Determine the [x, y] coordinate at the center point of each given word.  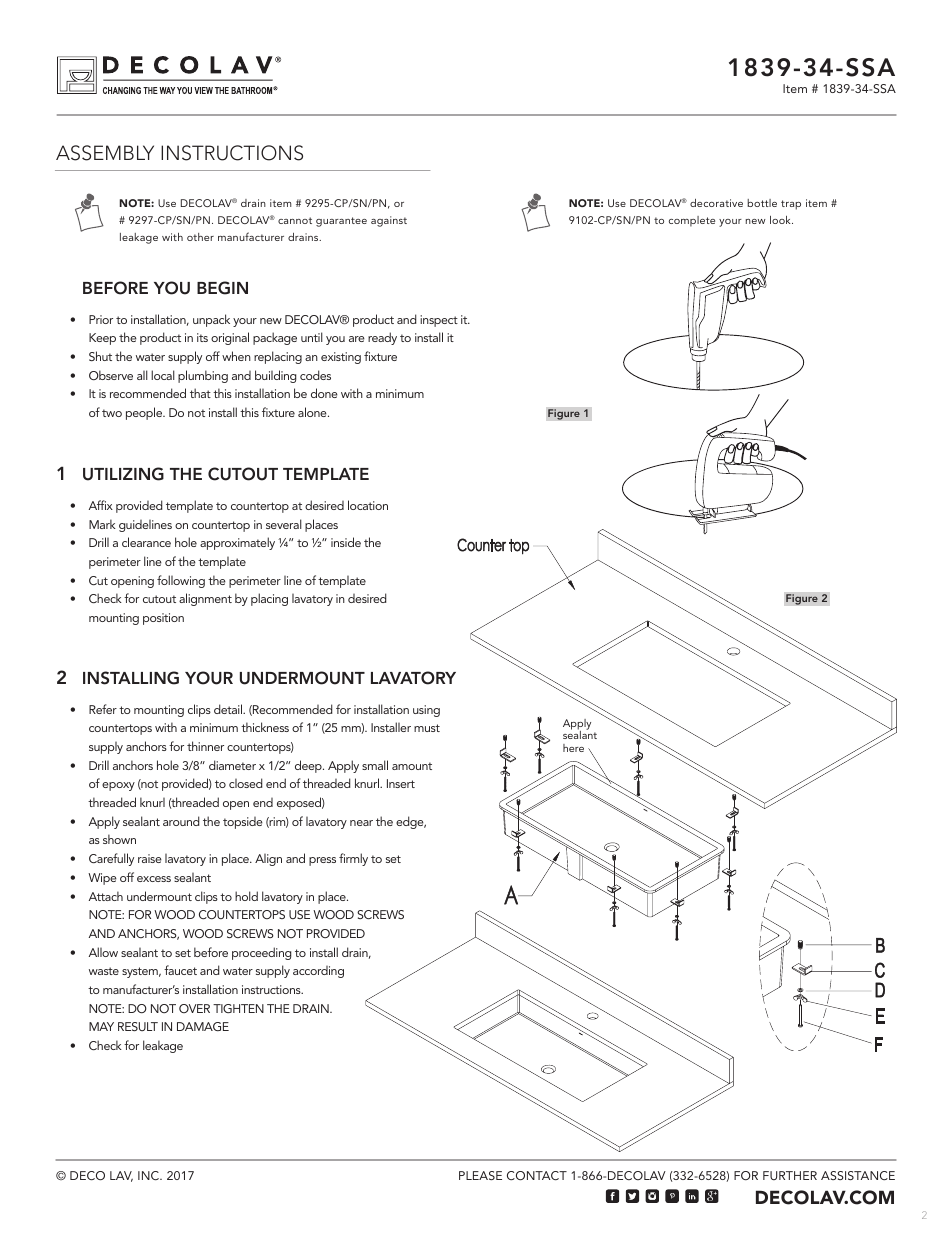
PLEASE [480, 1175]
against [389, 221]
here [573, 748]
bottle [762, 203]
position [163, 619]
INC [149, 1175]
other [200, 237]
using [426, 711]
